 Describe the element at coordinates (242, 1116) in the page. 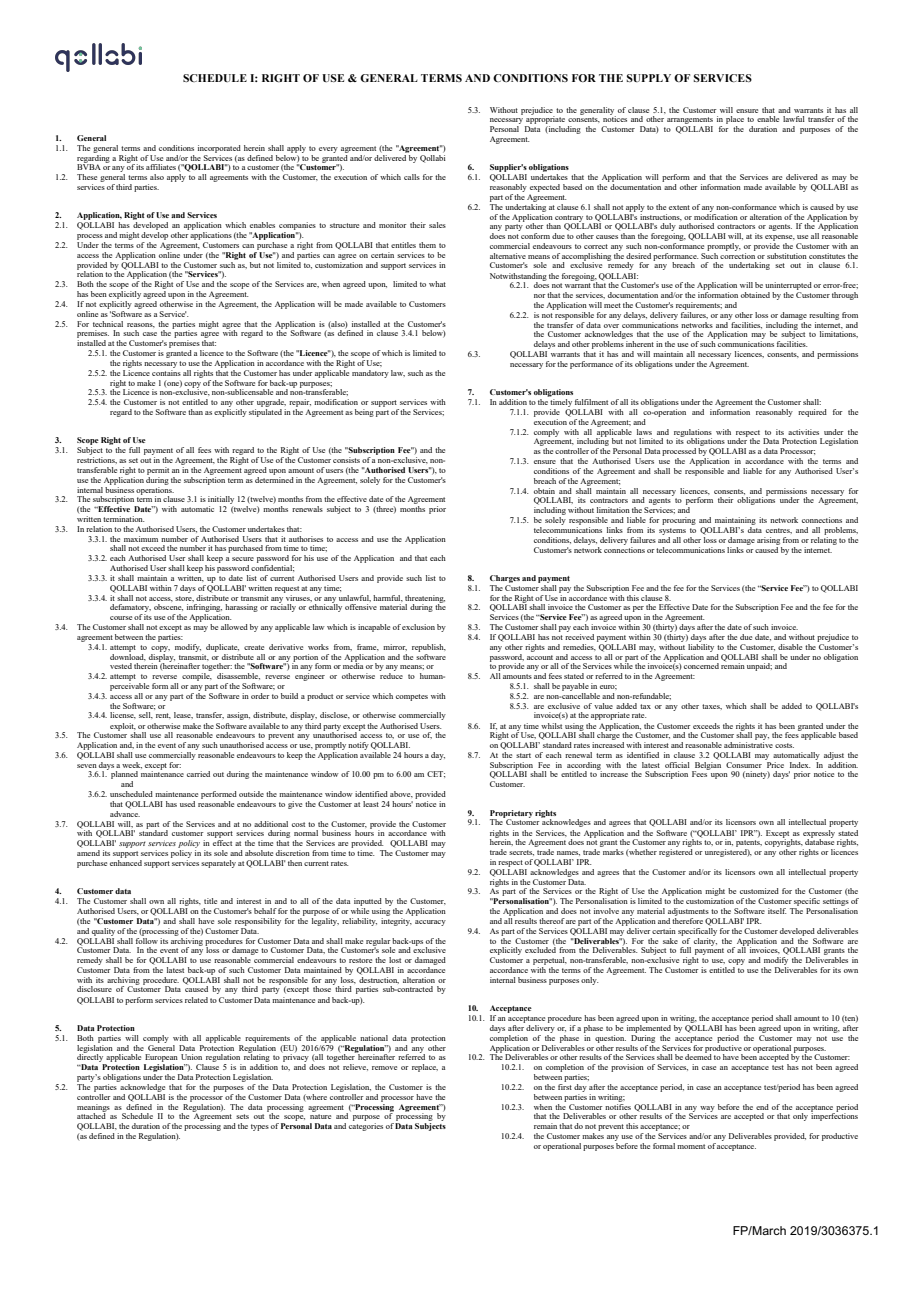

I see `sets` at that location.
